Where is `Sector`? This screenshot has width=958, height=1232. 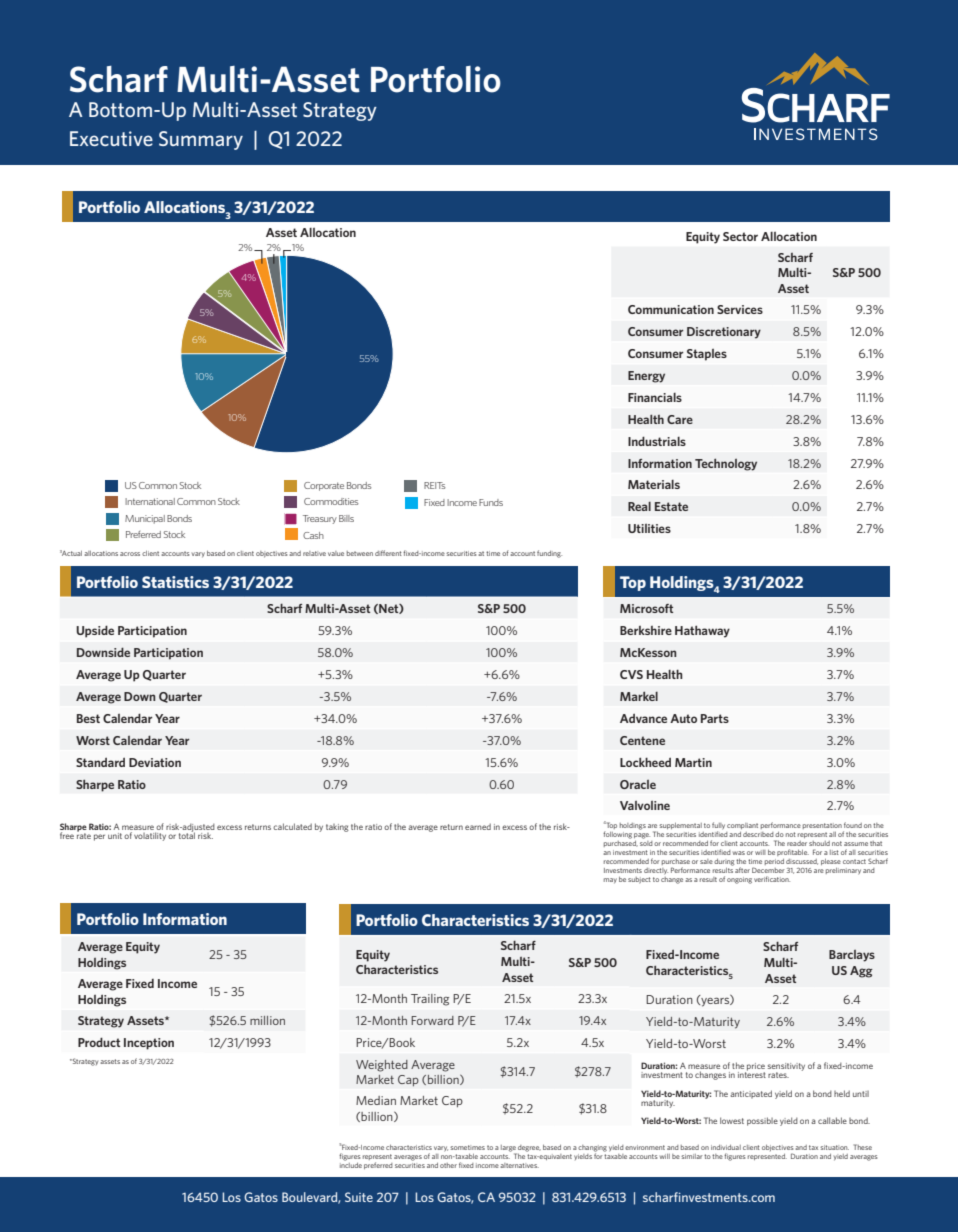
Sector is located at coordinates (740, 236).
